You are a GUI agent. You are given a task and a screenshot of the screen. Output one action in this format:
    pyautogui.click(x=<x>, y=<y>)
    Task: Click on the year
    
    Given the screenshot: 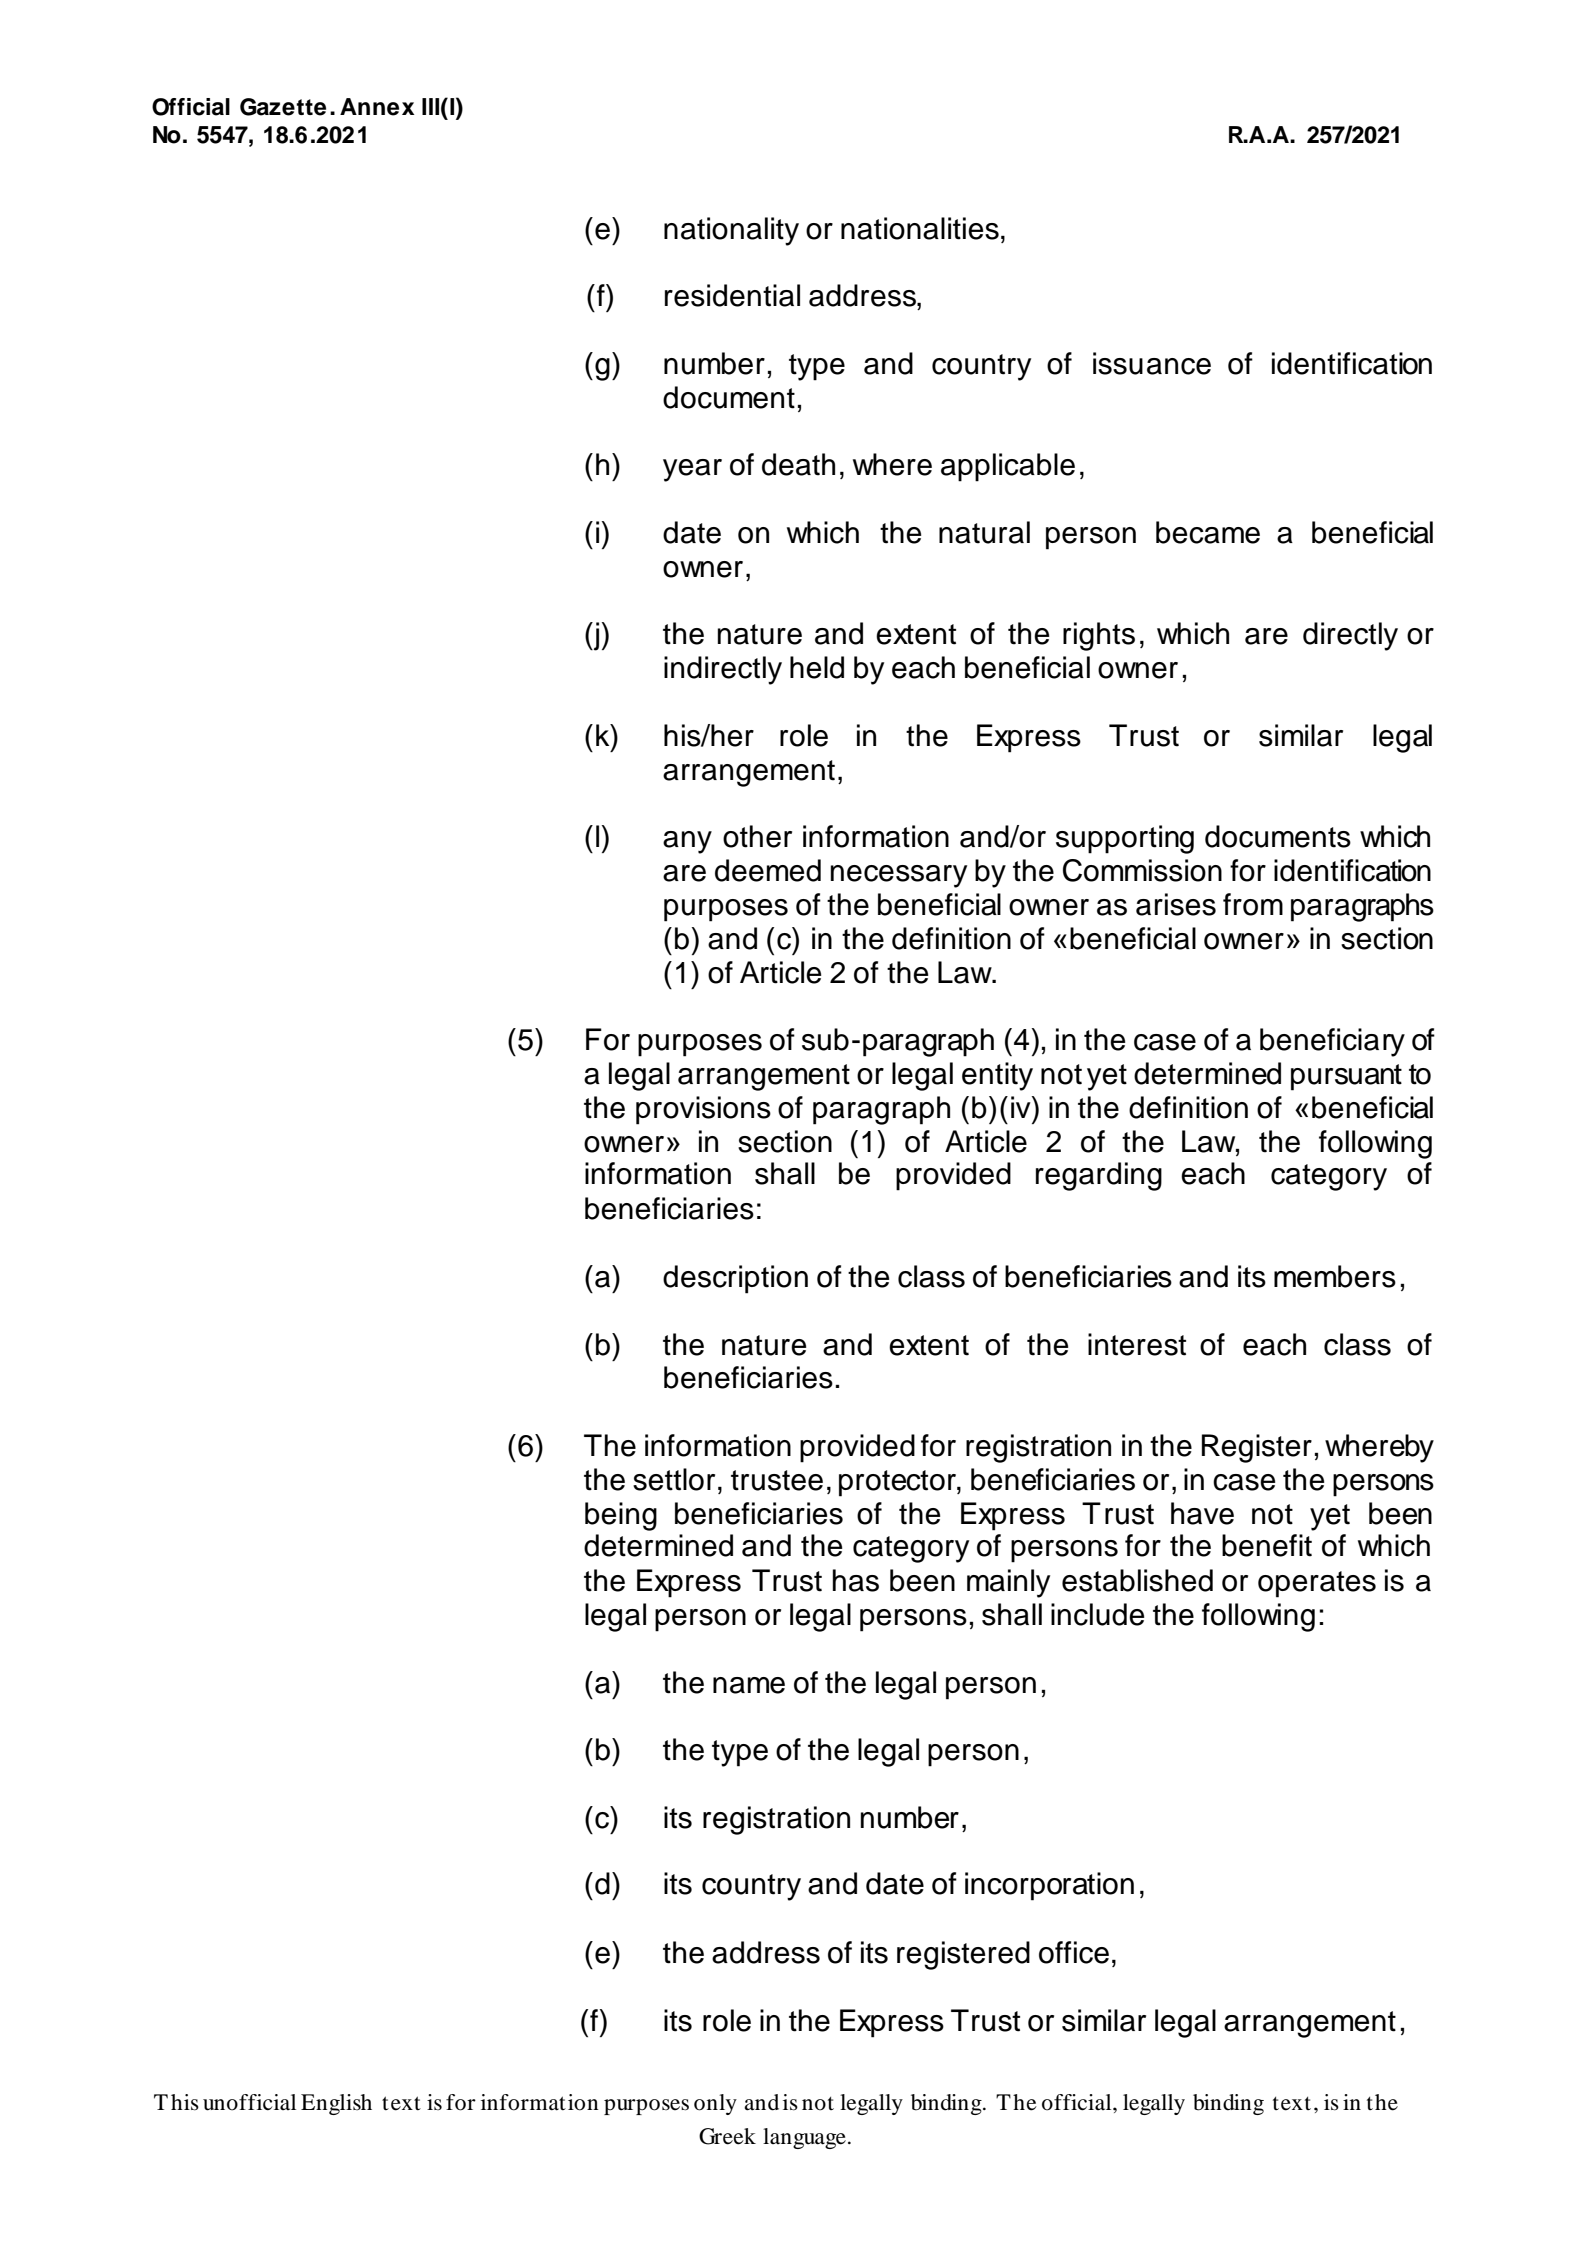 What is the action you would take?
    pyautogui.click(x=692, y=470)
